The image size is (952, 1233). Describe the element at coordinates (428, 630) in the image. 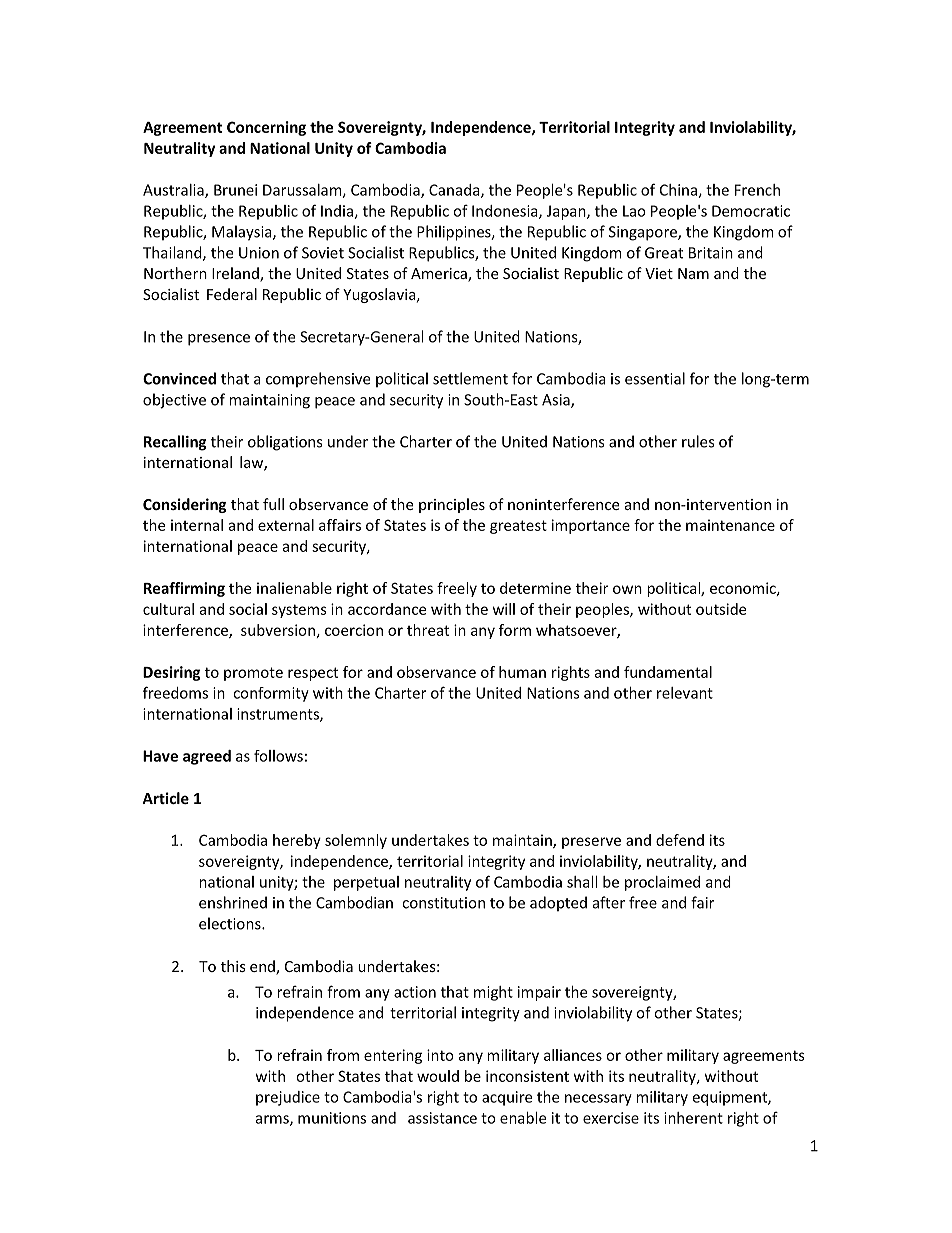

I see `threat` at that location.
